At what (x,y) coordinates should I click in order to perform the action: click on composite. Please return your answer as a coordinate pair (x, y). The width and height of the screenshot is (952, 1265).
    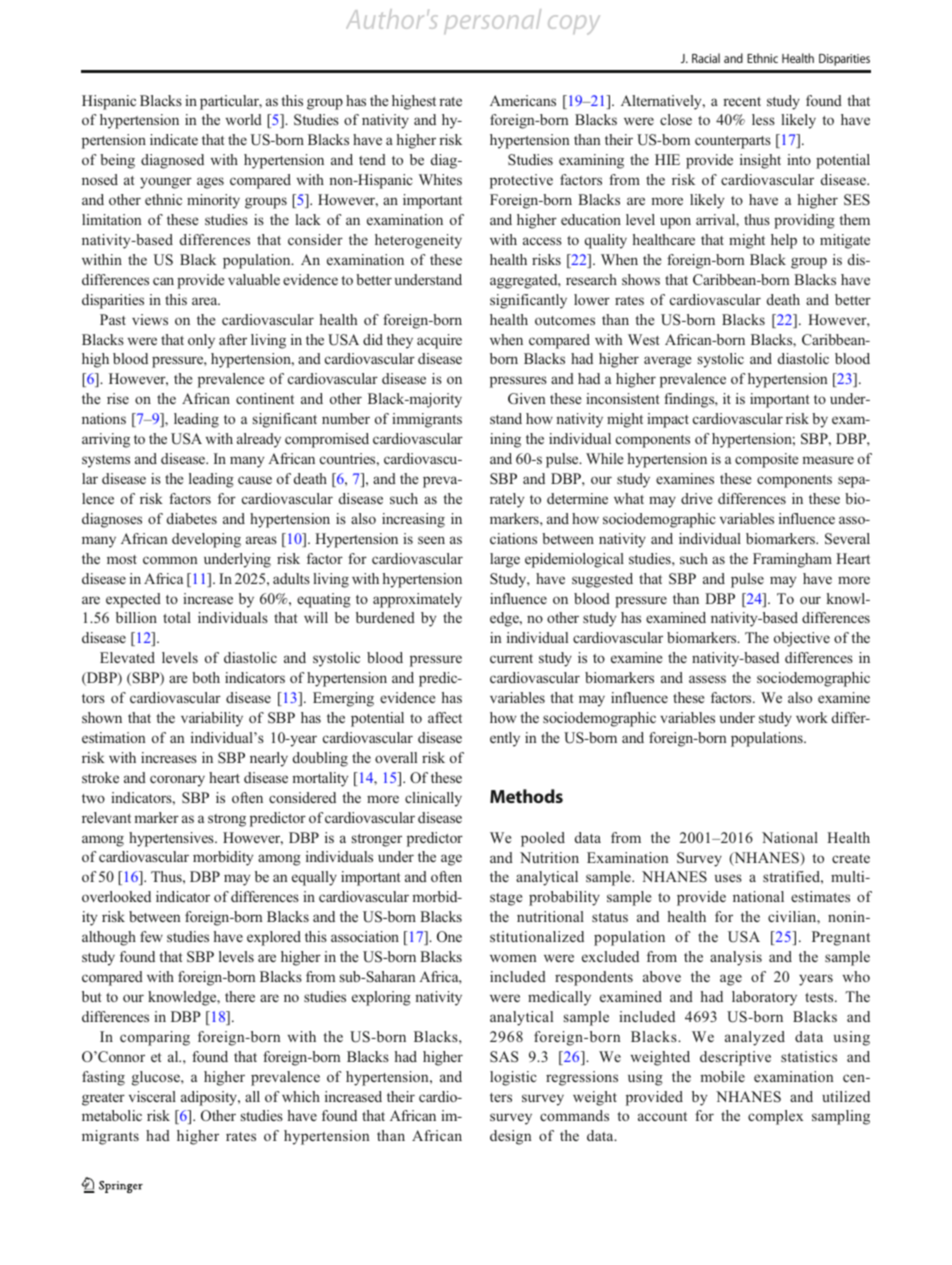
    Looking at the image, I should click on (766, 460).
